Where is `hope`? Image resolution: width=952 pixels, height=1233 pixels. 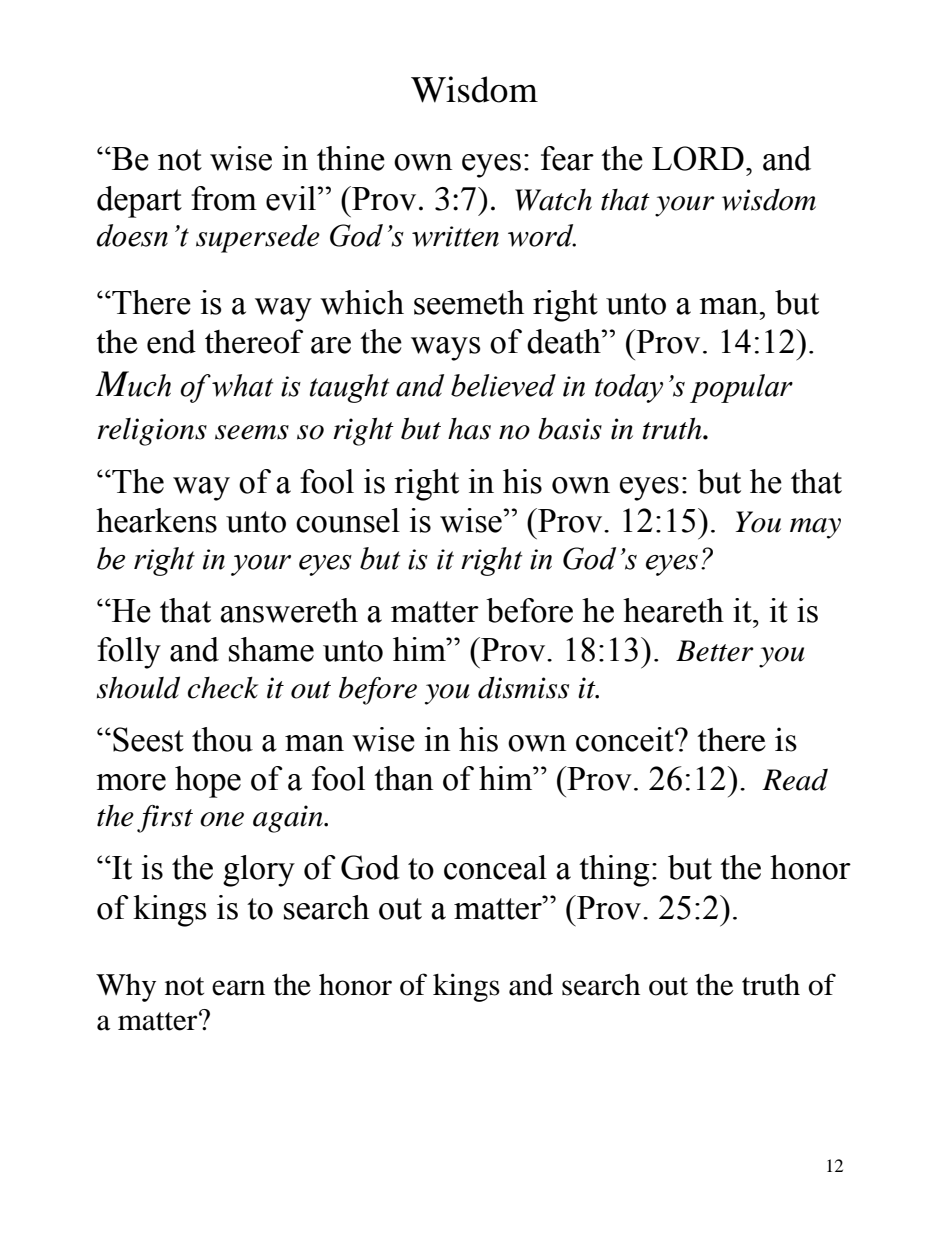
hope is located at coordinates (208, 782).
